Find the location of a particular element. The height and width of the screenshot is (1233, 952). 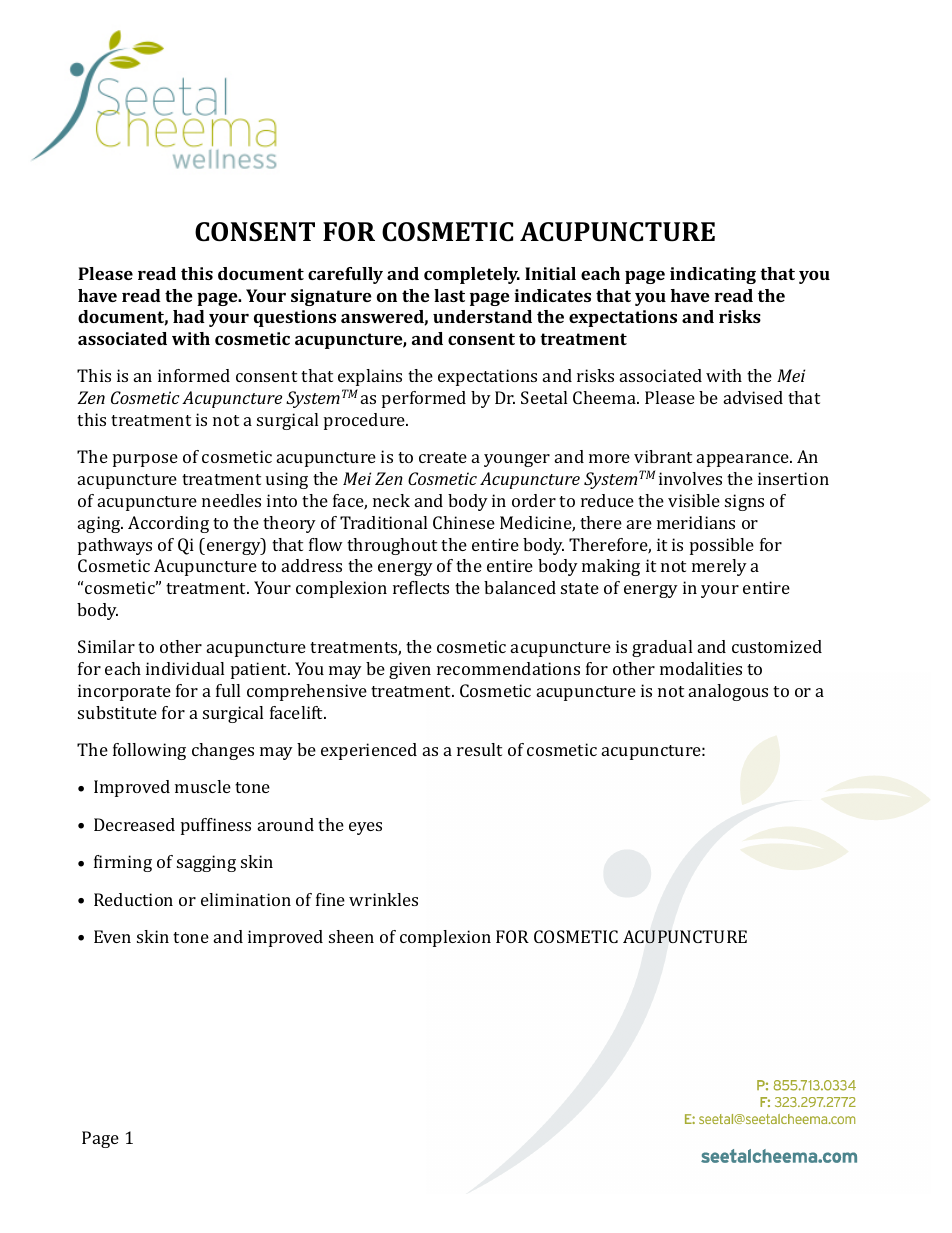

indicating is located at coordinates (713, 275).
